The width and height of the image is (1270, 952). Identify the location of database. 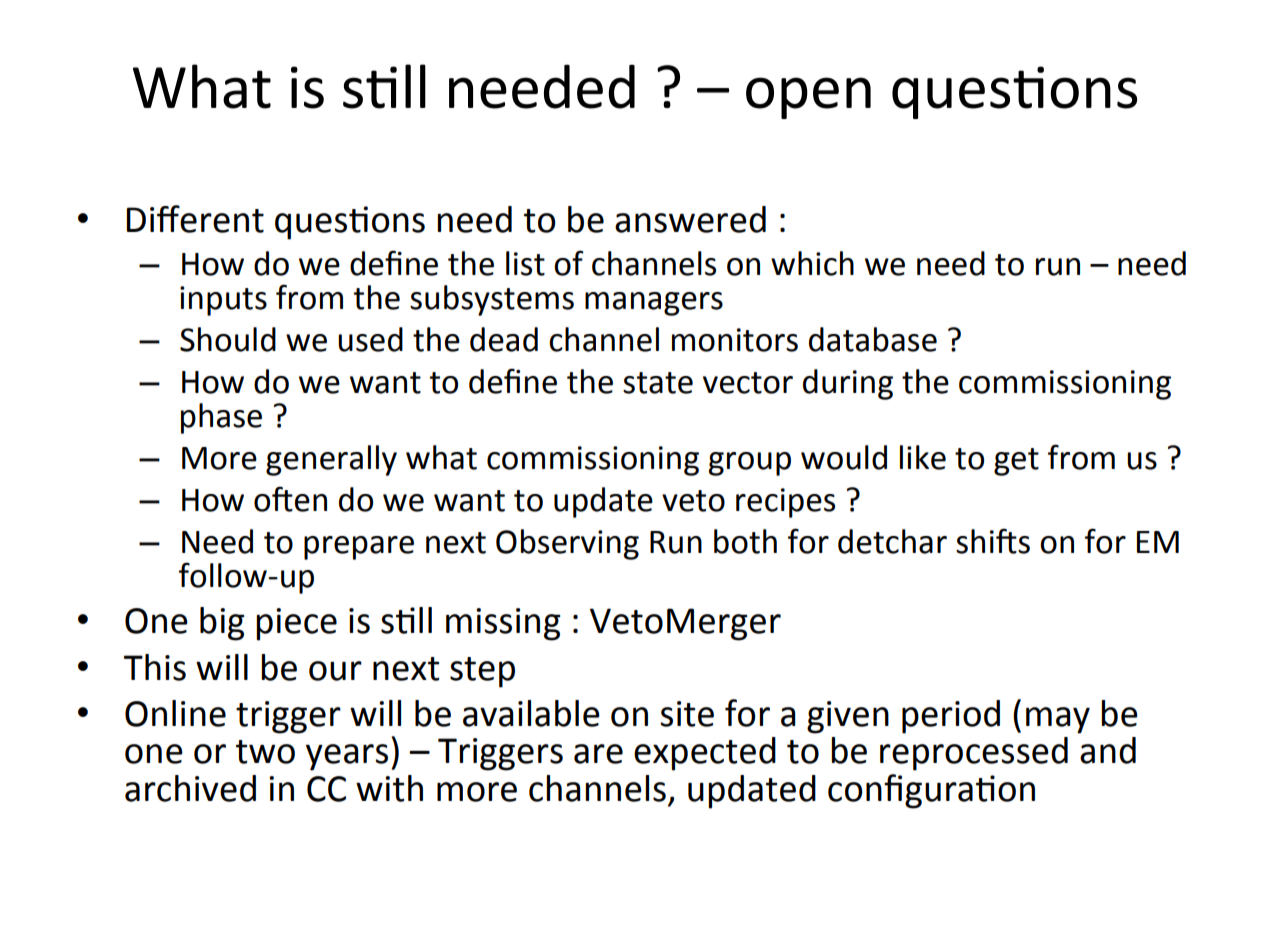
(873, 339).
